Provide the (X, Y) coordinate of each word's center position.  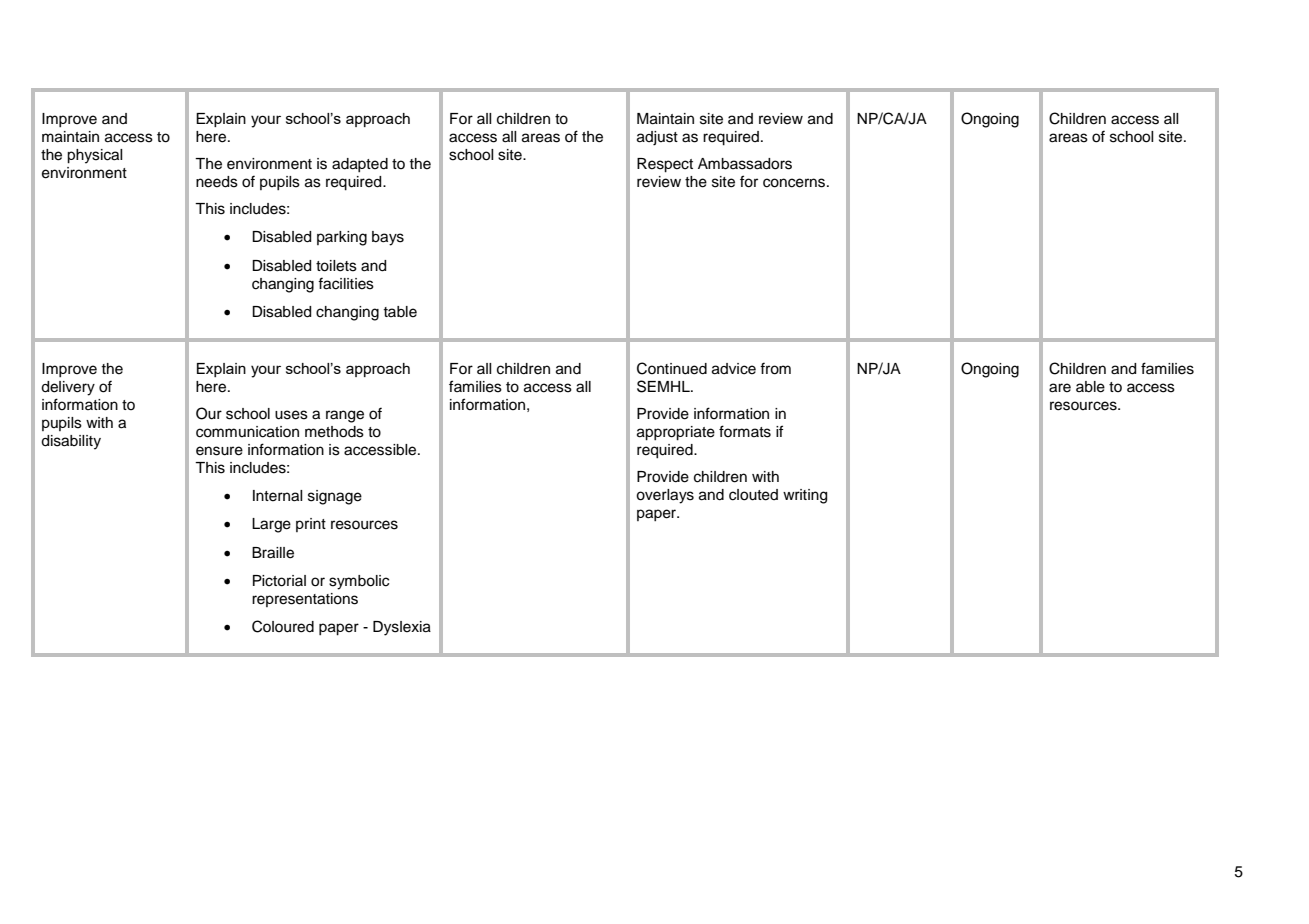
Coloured (283, 626)
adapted (360, 165)
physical (95, 156)
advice (734, 369)
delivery (68, 388)
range (345, 416)
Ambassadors (745, 164)
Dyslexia (402, 628)
